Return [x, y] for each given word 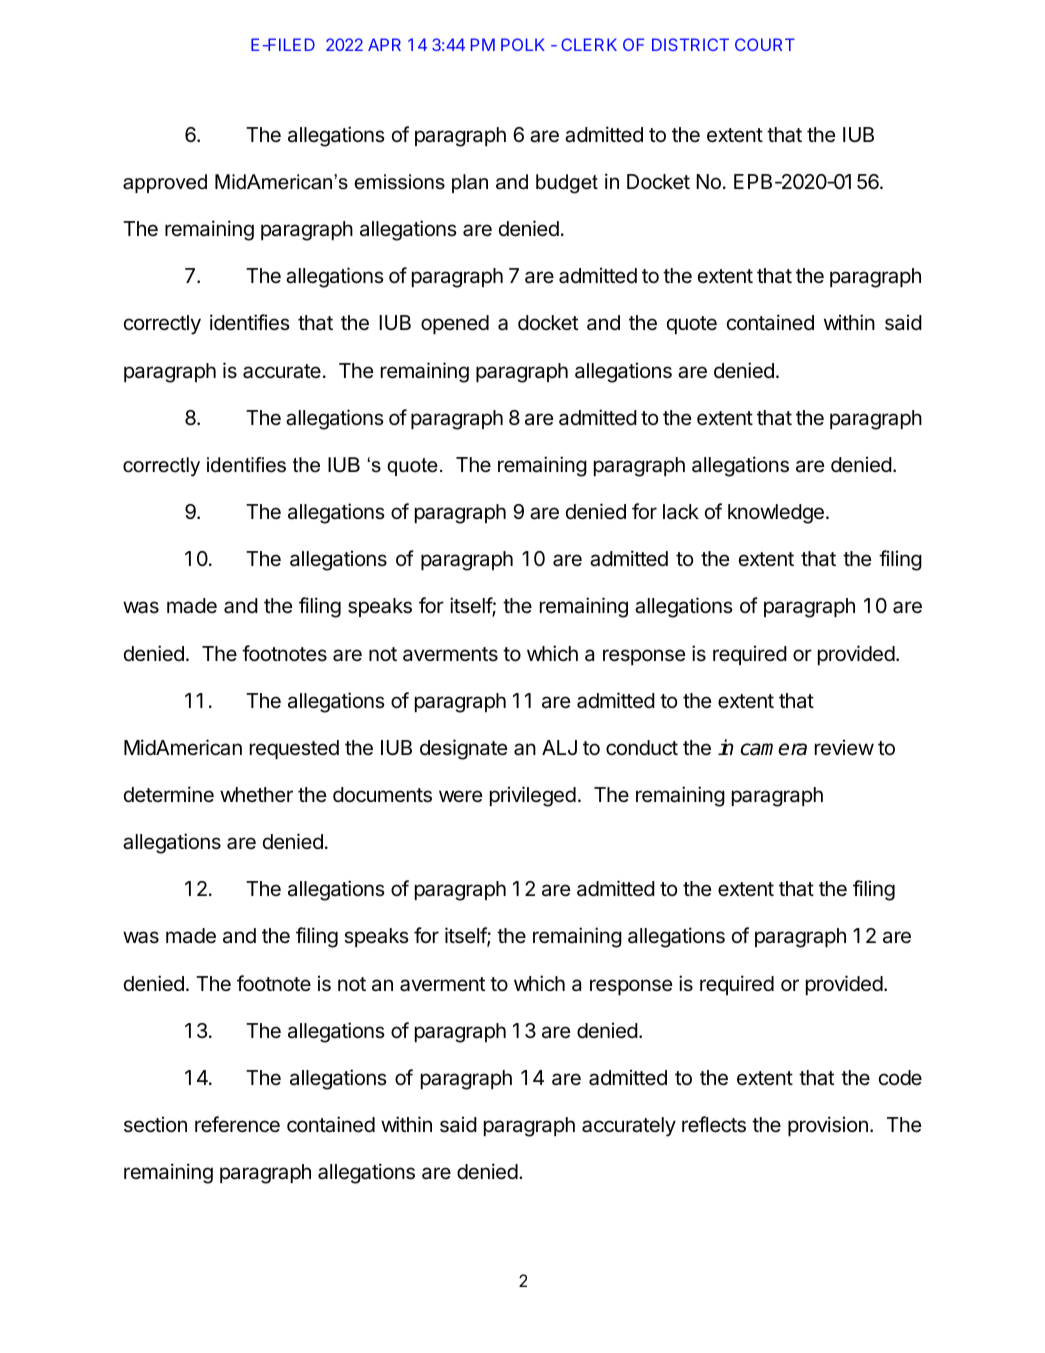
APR [384, 44]
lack [681, 512]
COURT [765, 44]
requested [294, 749]
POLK [523, 44]
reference [237, 1124]
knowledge [776, 514]
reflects [714, 1124]
